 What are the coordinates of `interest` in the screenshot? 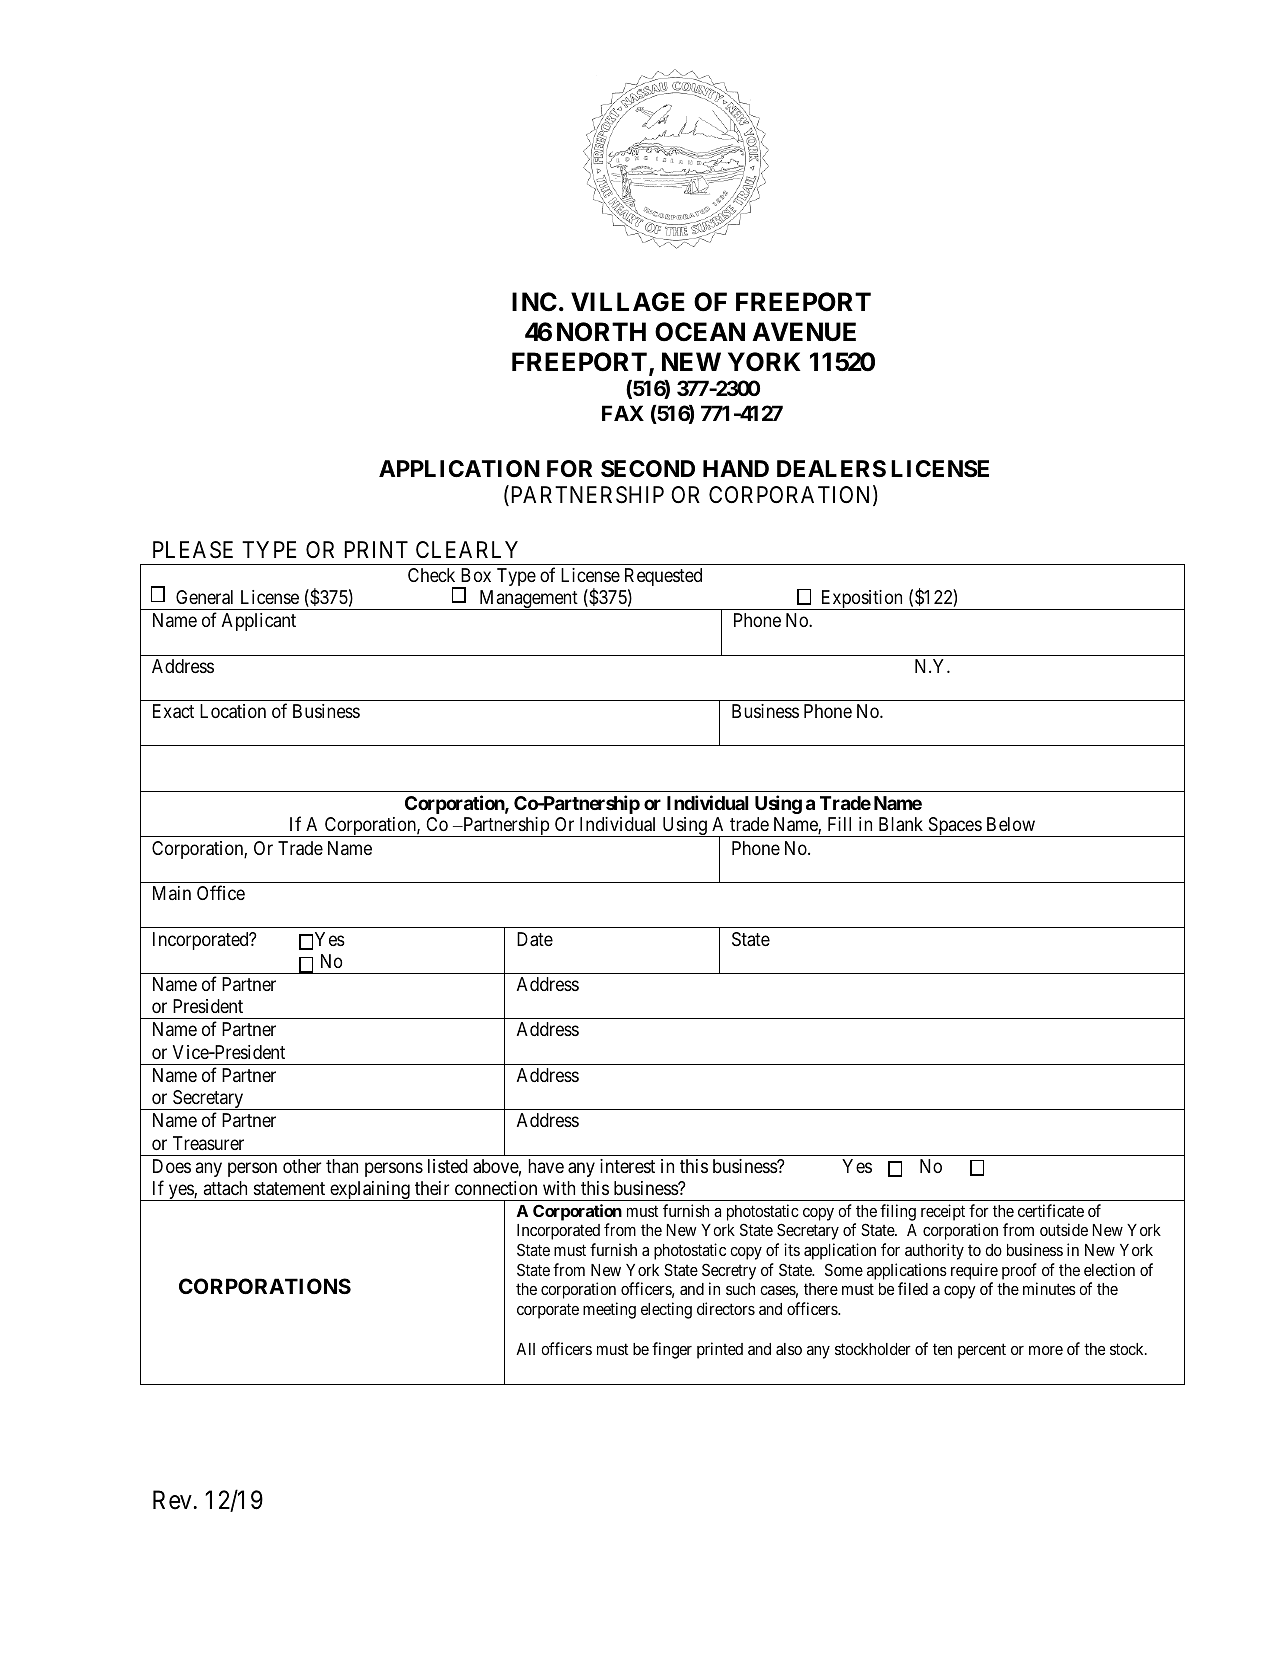 It's located at (627, 1166).
